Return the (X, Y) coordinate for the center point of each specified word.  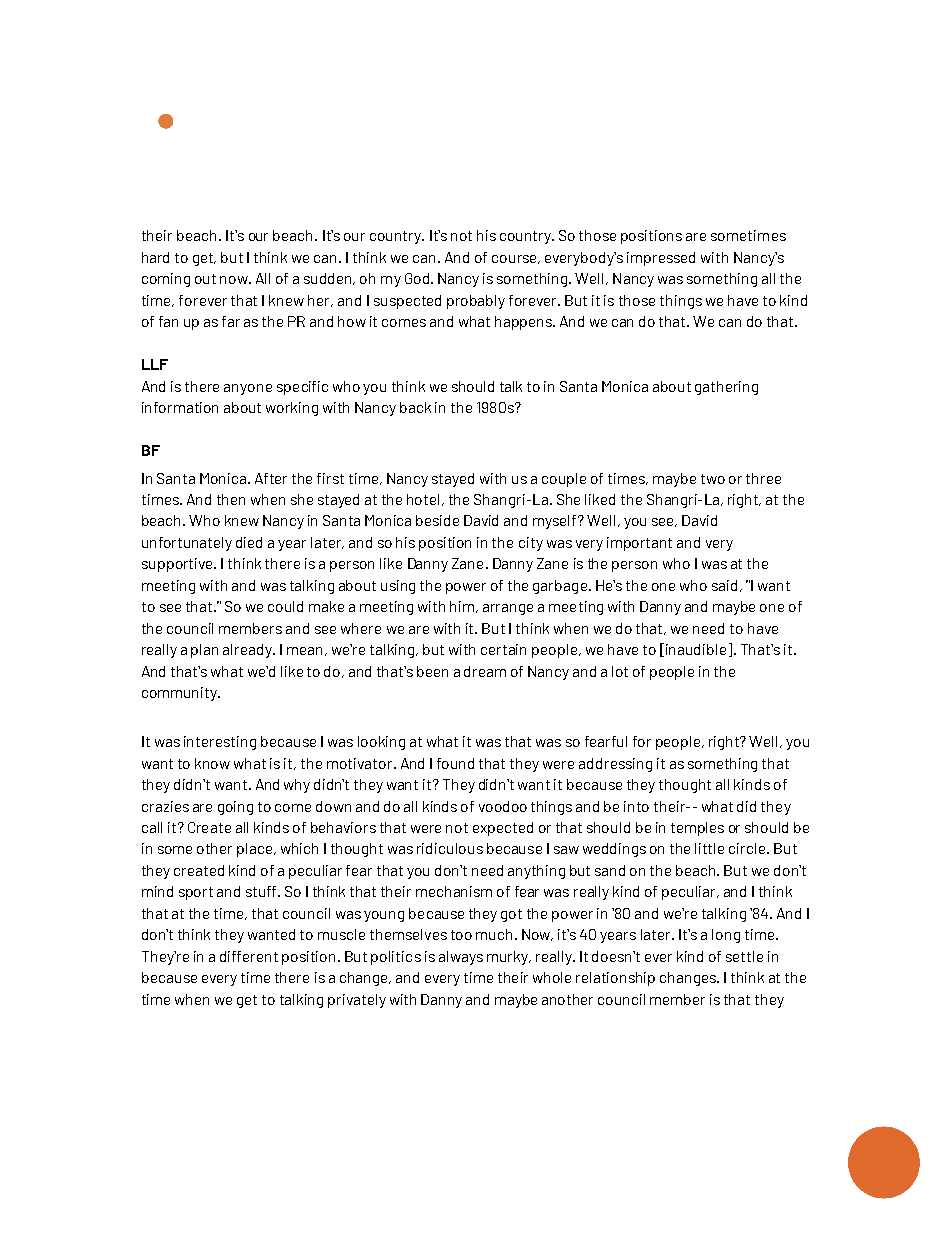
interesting (220, 743)
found (455, 763)
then (231, 499)
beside (437, 520)
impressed (661, 259)
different (249, 956)
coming (166, 280)
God (417, 278)
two (713, 479)
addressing (615, 765)
